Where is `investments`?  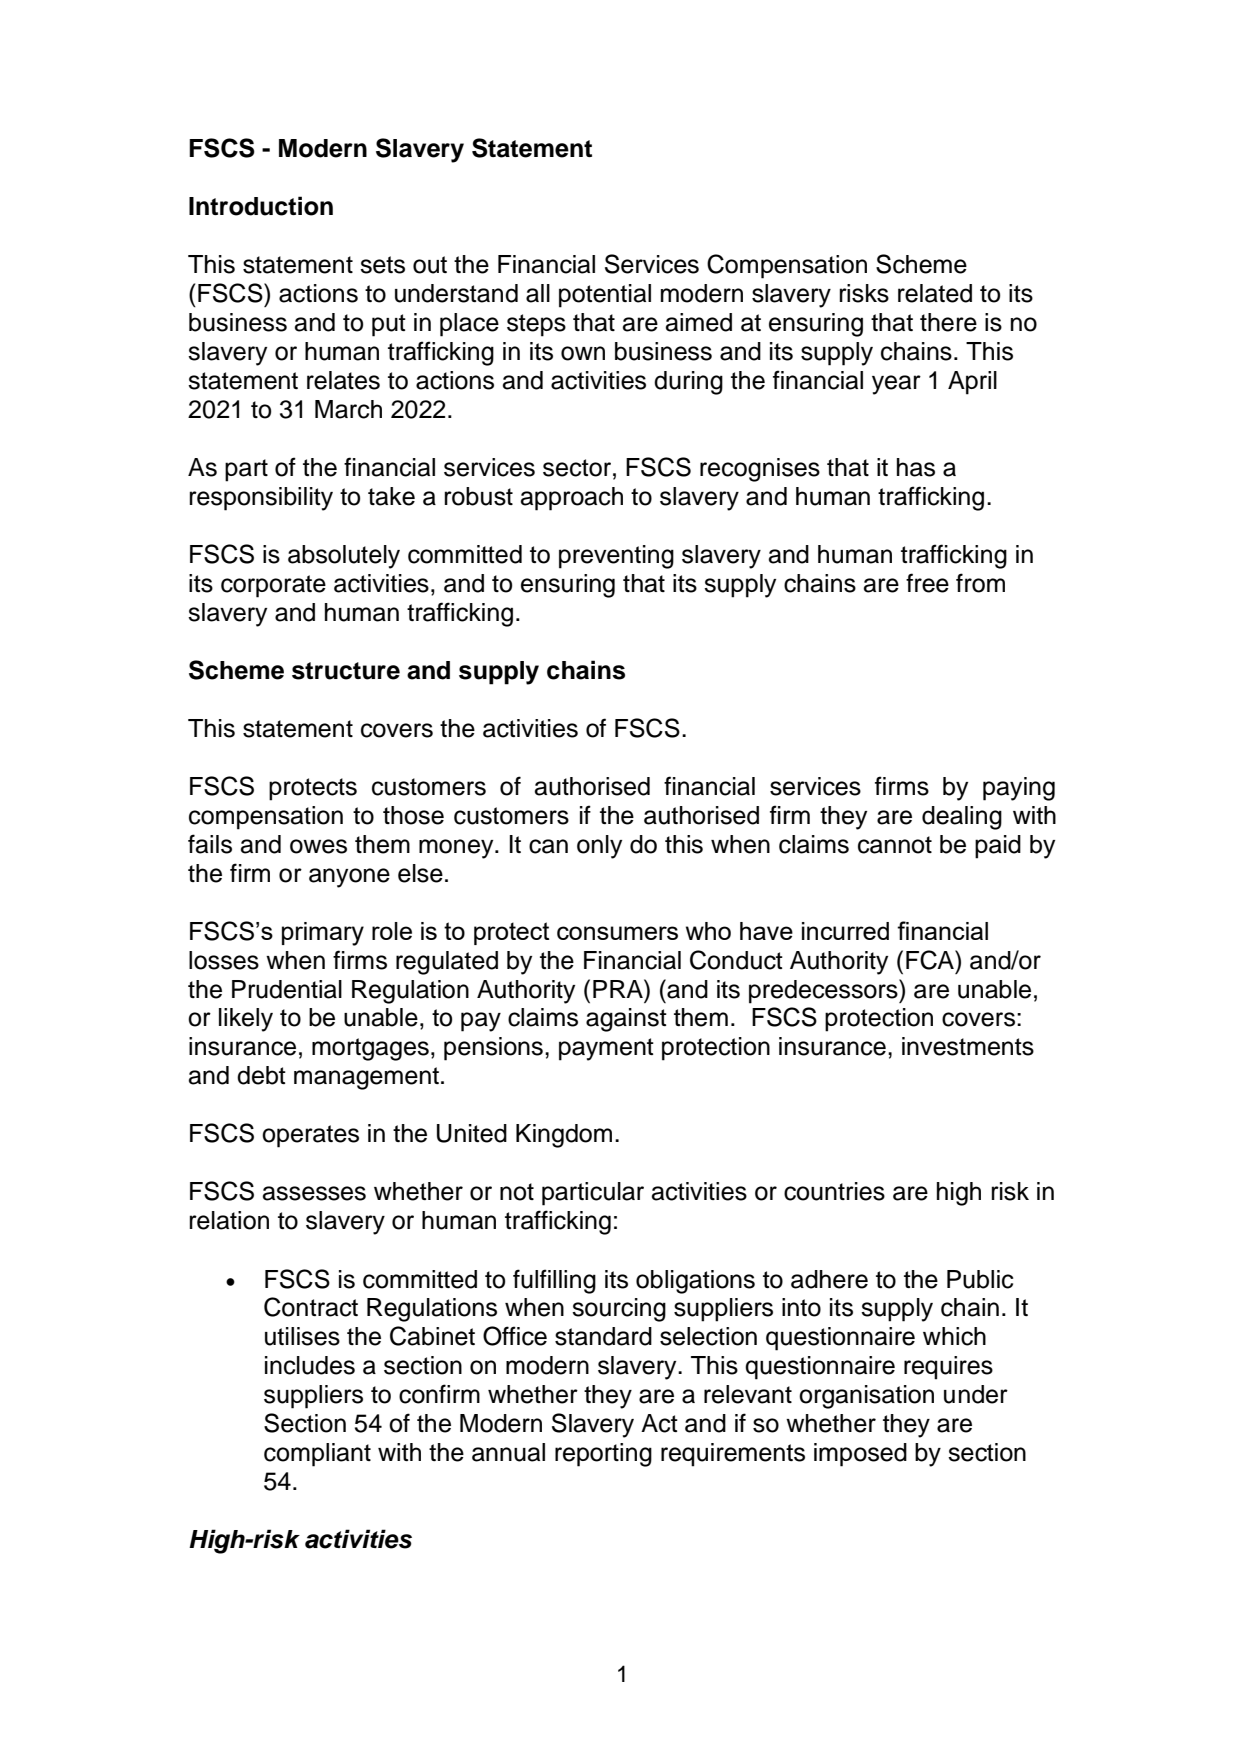
investments is located at coordinates (968, 1046).
